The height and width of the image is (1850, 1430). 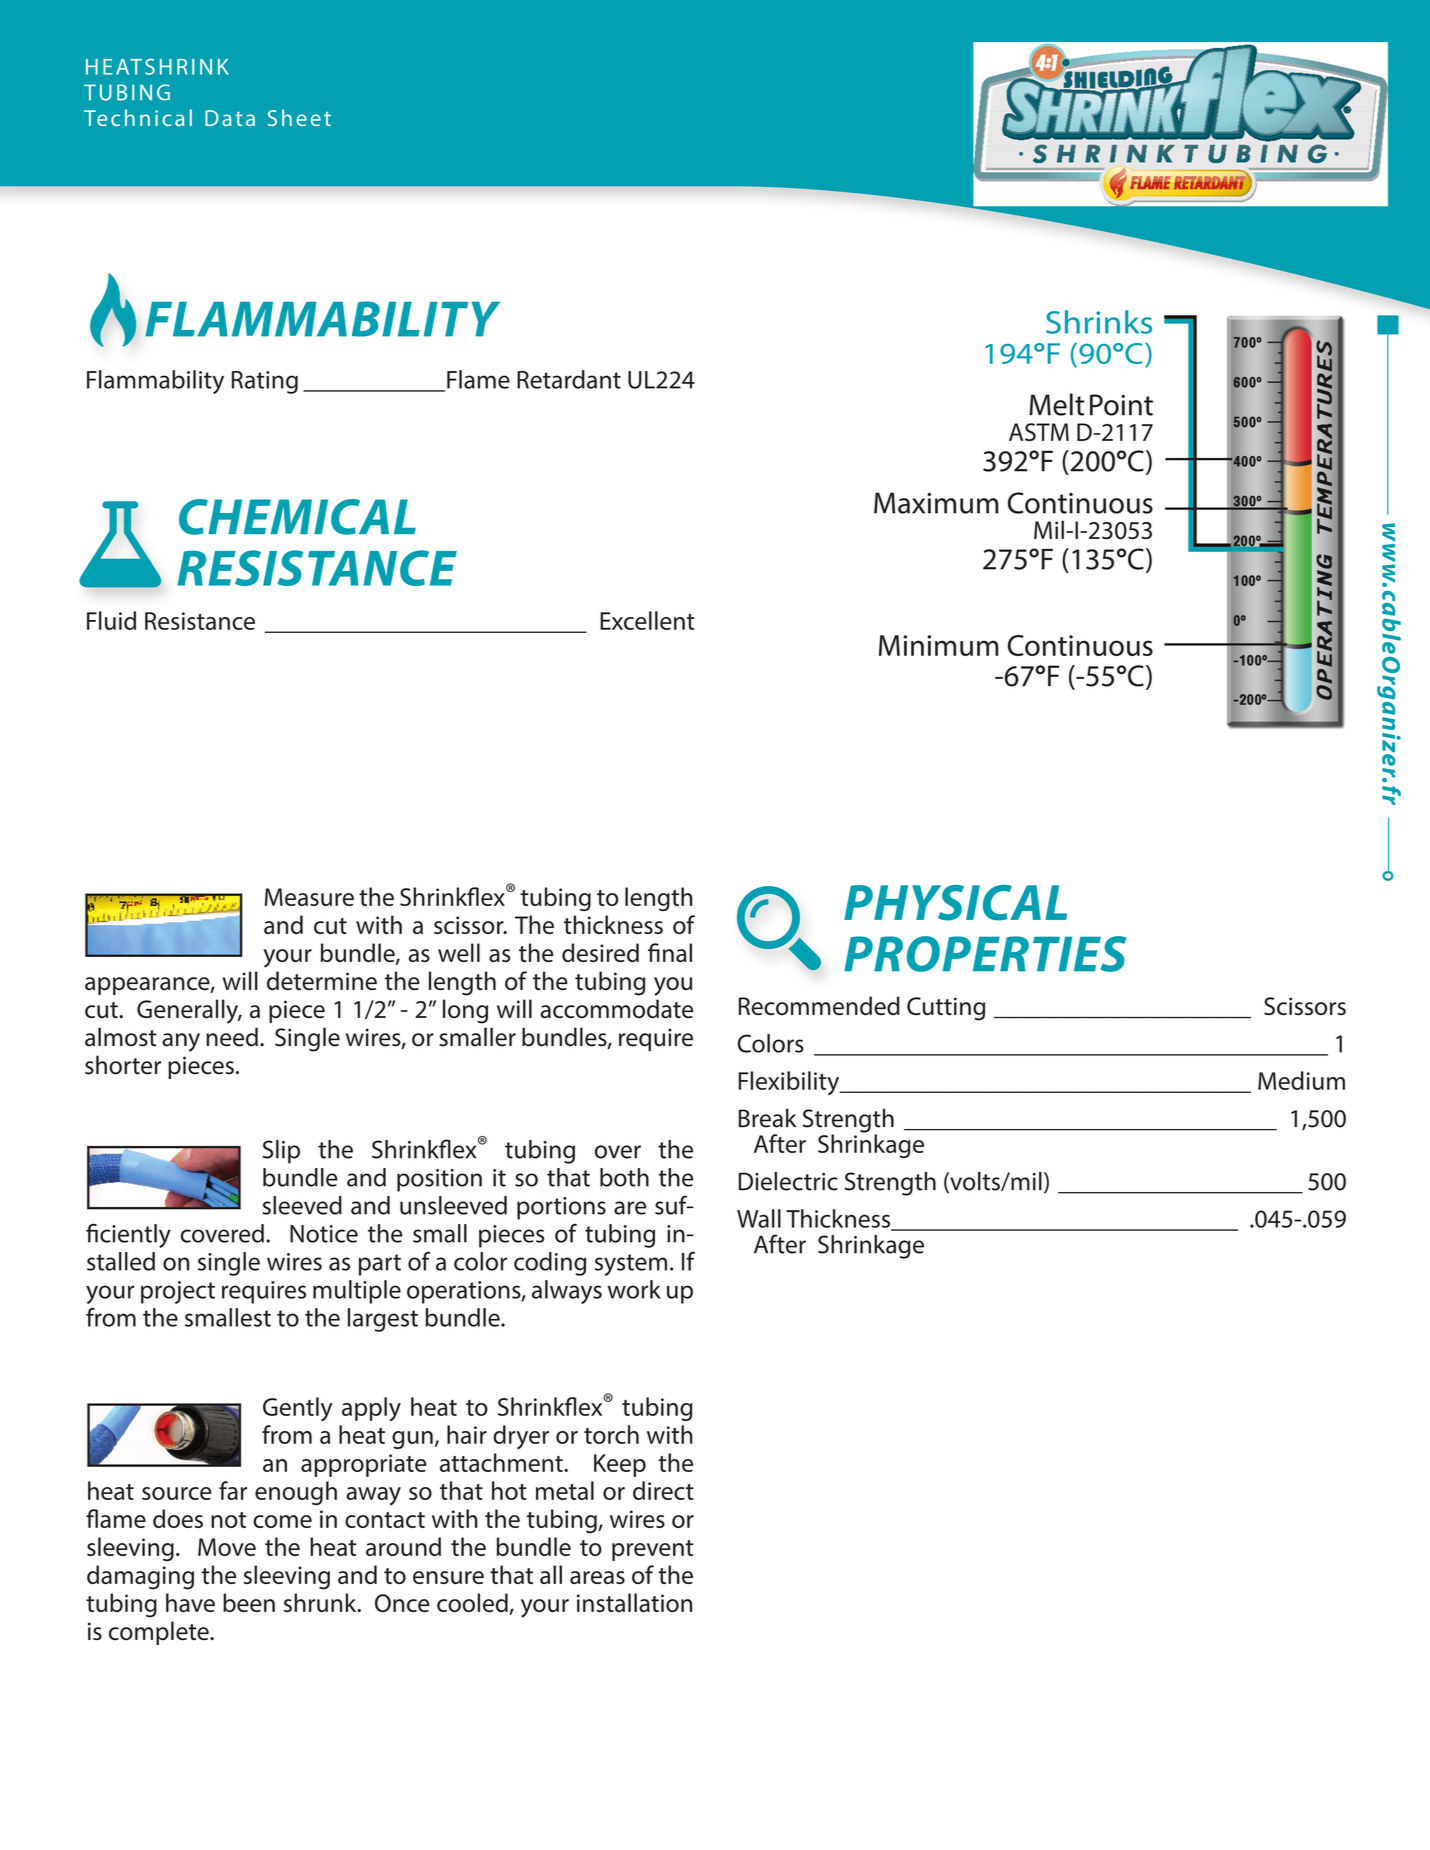 I want to click on Retardant, so click(x=569, y=379).
